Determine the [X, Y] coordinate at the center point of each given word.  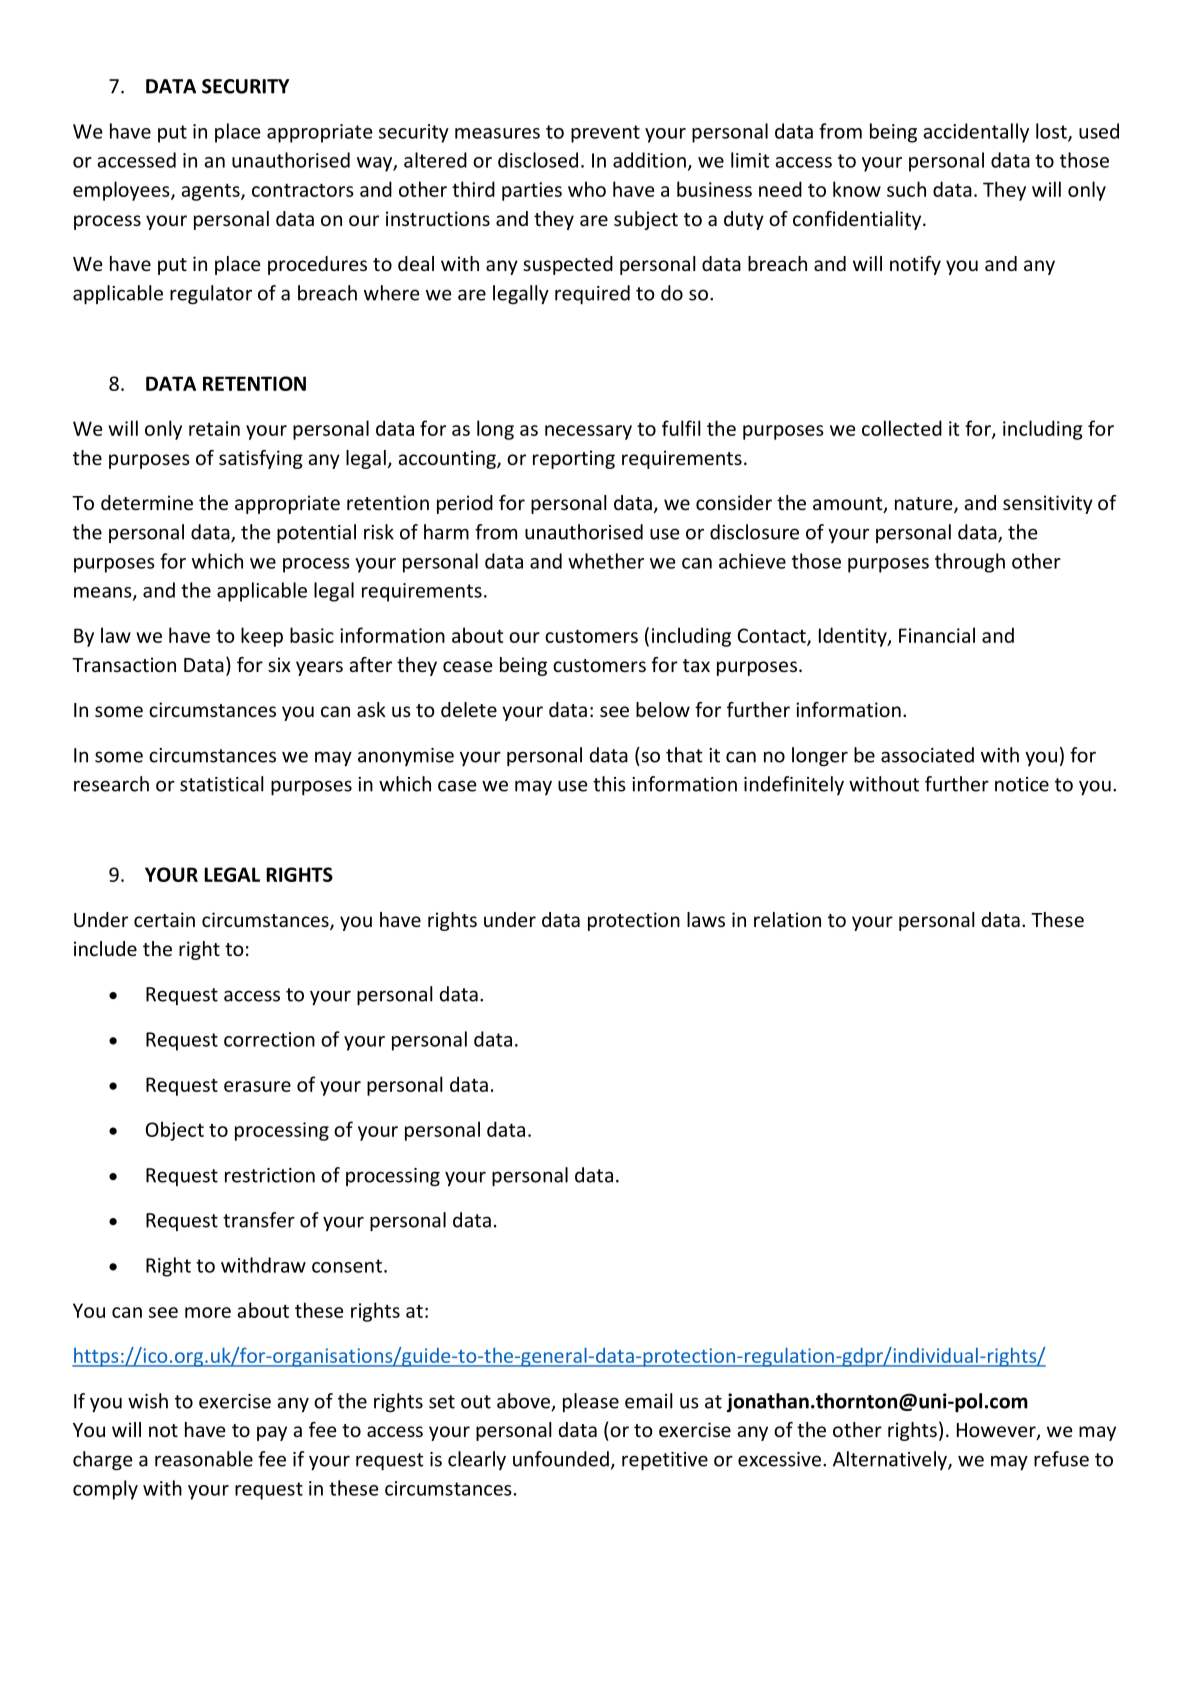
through [970, 563]
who [587, 189]
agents [211, 192]
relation [787, 919]
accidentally [976, 133]
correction [269, 1039]
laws [706, 919]
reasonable [204, 1459]
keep [262, 637]
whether [606, 561]
